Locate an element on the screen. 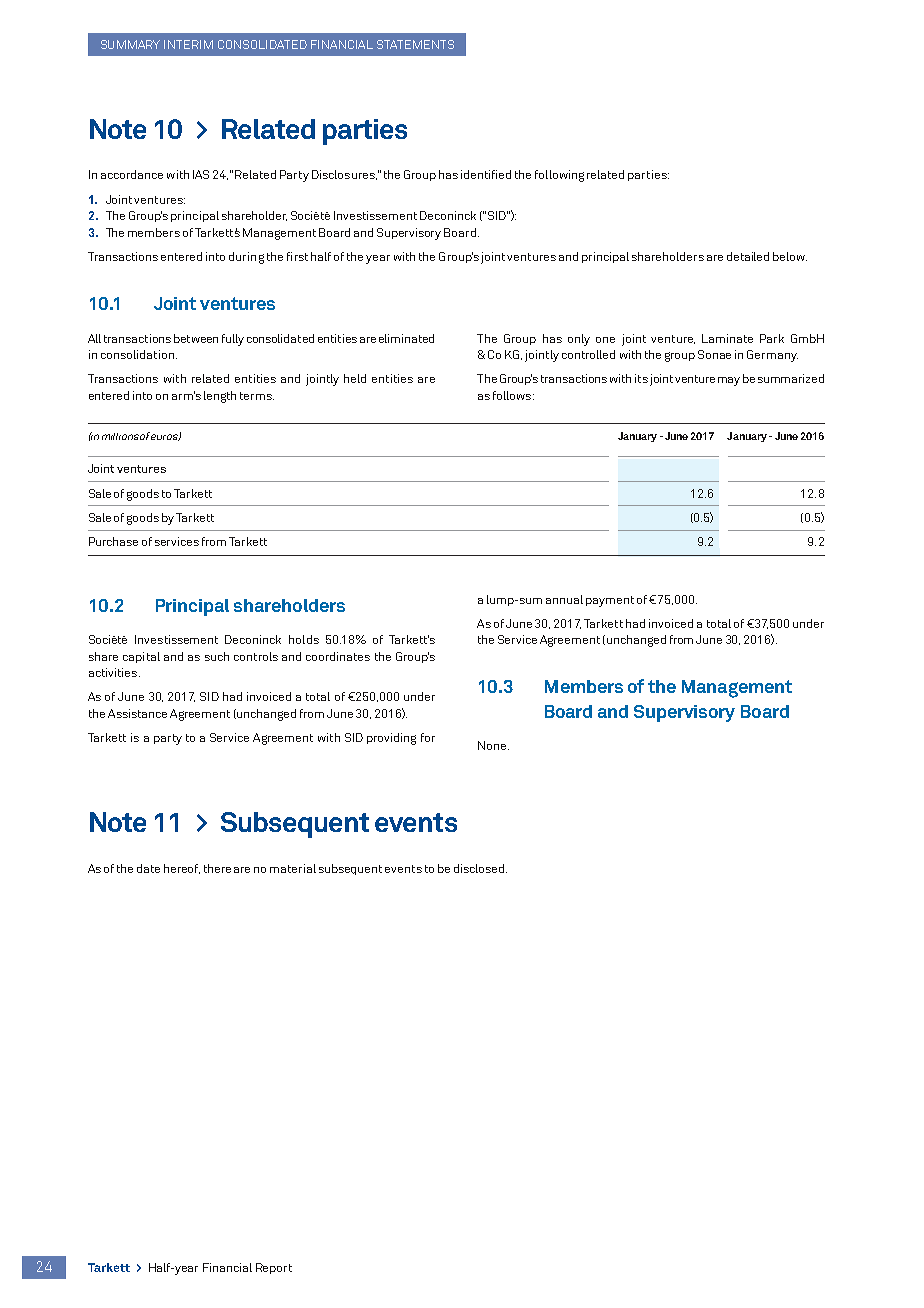 The image size is (924, 1308). Purchase is located at coordinates (113, 541).
